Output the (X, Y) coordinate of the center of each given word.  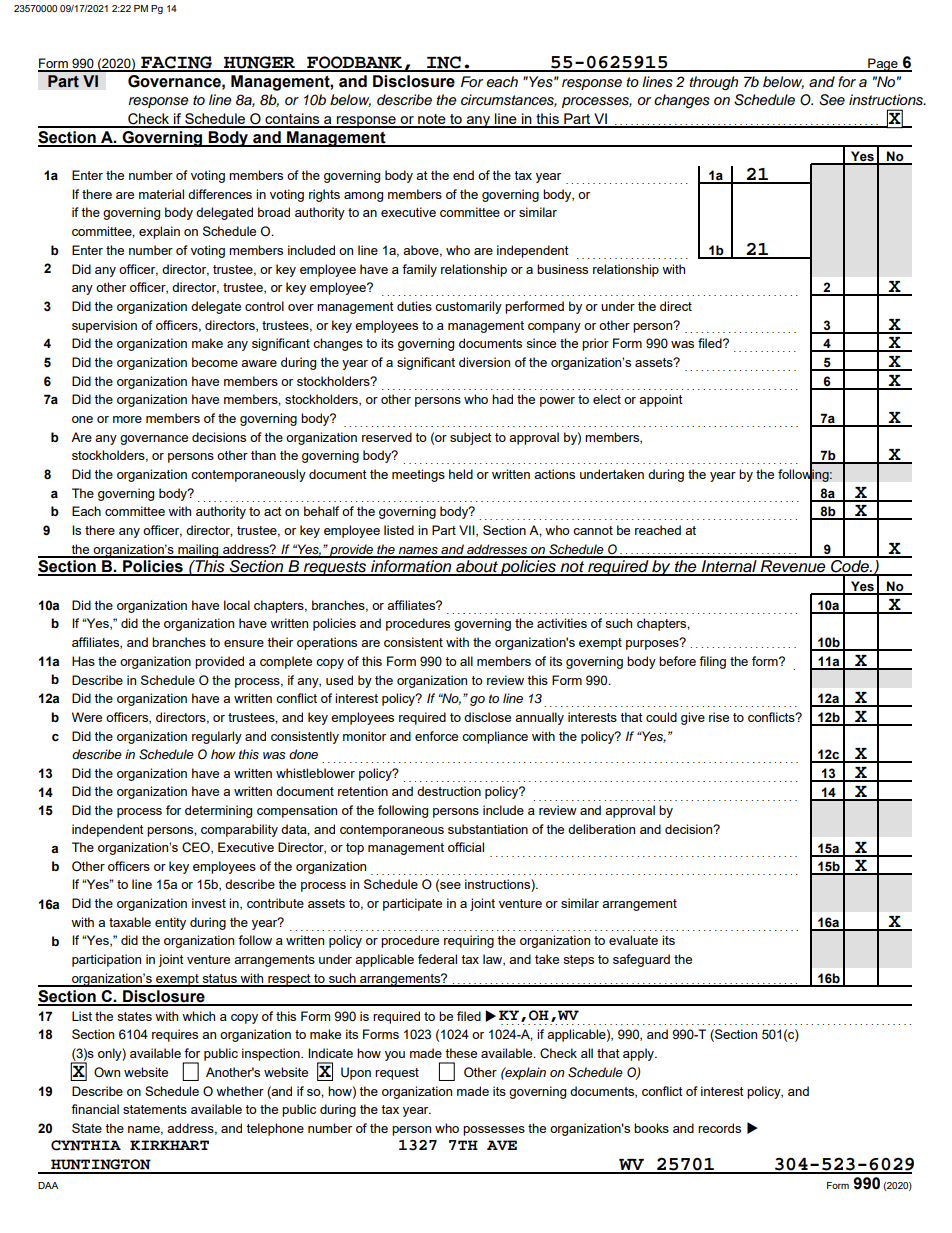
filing (712, 662)
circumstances (509, 100)
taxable (130, 922)
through (713, 83)
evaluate (633, 940)
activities (562, 623)
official (466, 847)
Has (83, 661)
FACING (176, 63)
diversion (484, 362)
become (215, 362)
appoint (661, 400)
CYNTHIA (86, 1145)
